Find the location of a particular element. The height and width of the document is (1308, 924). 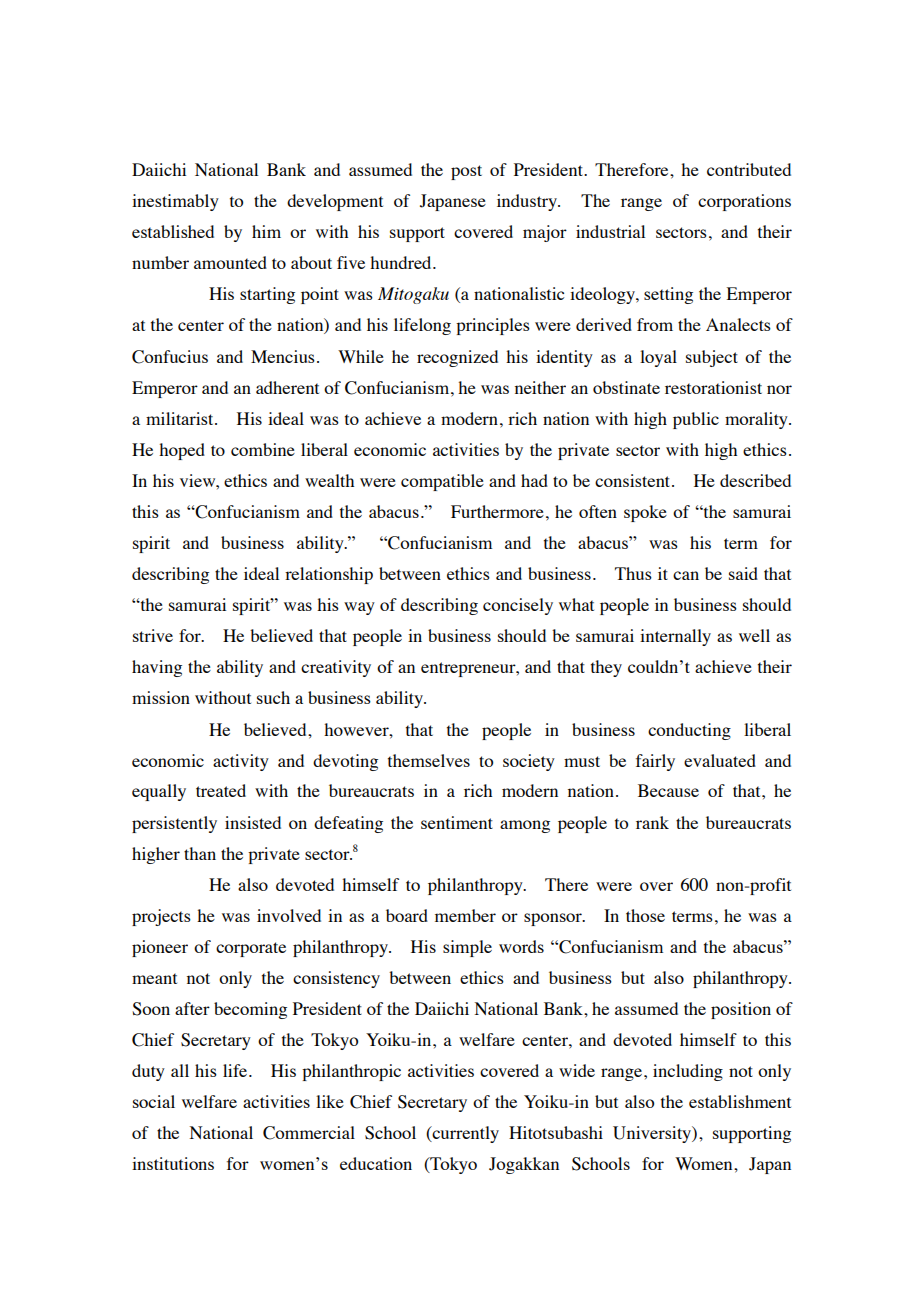

establishment is located at coordinates (740, 1101).
